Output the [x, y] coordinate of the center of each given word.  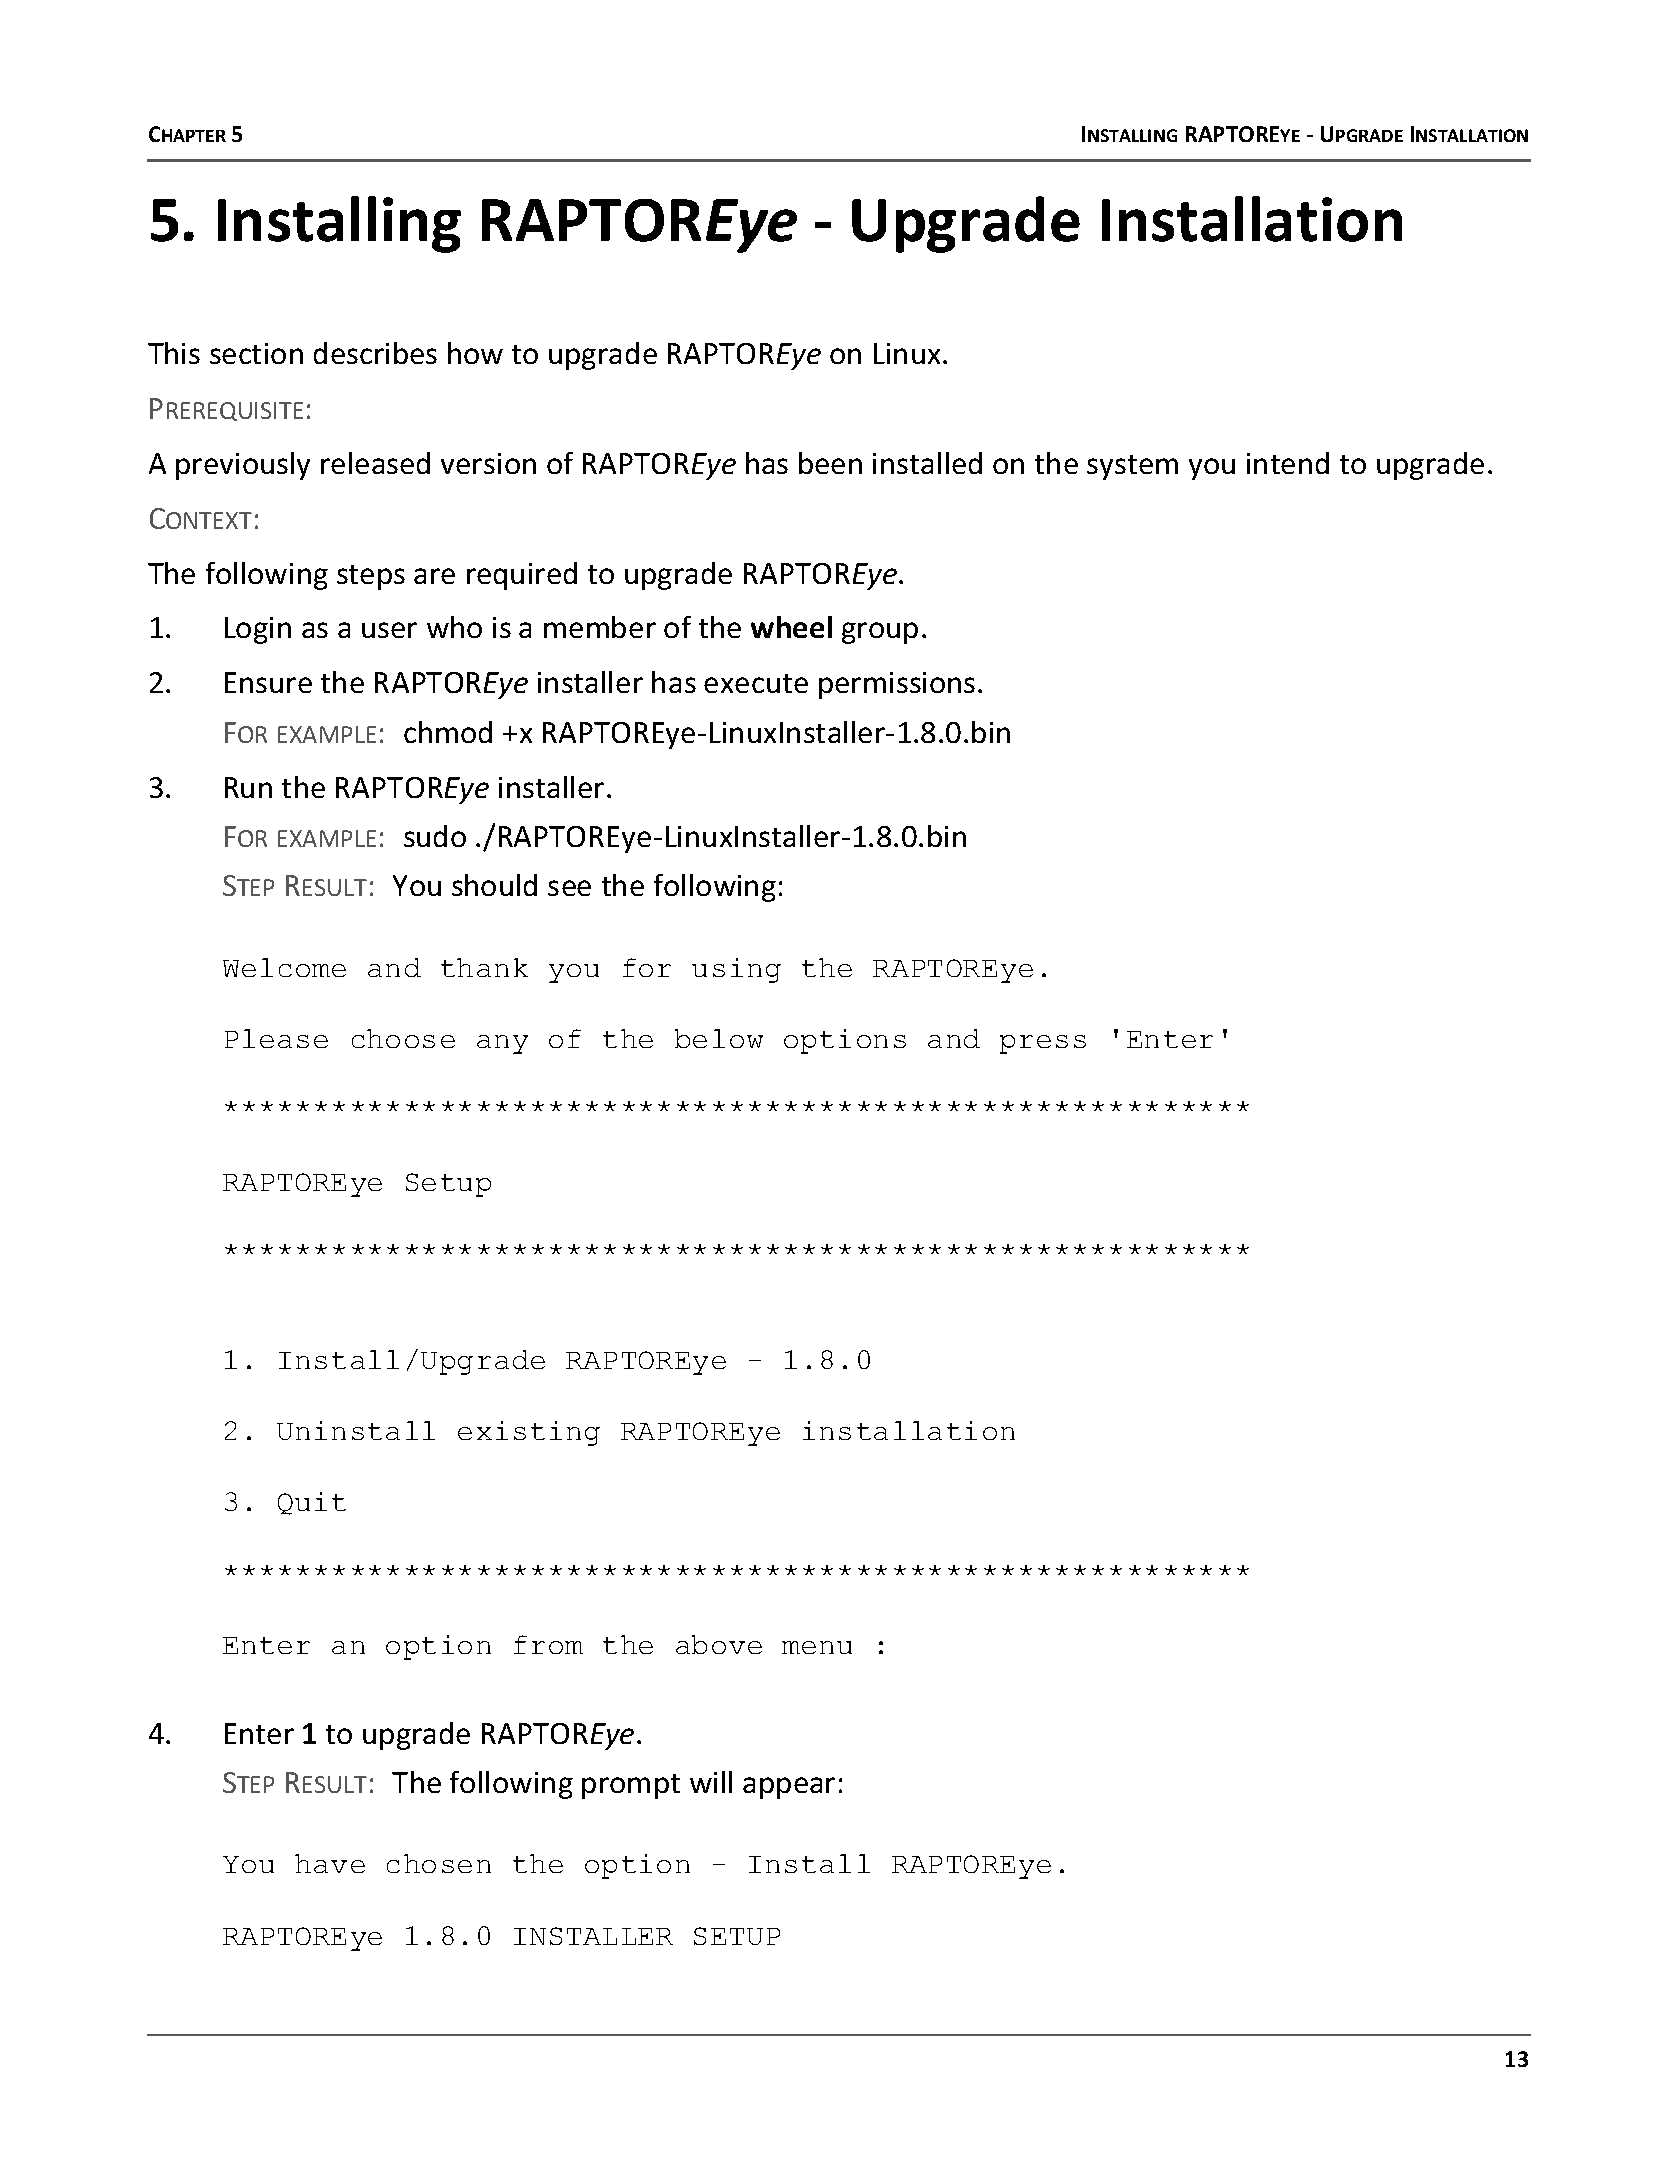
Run [248, 787]
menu [817, 1647]
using [736, 970]
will [711, 1782]
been [830, 463]
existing [529, 1433]
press [1043, 1044]
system [1132, 467]
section [256, 353]
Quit [312, 1503]
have [330, 1863]
